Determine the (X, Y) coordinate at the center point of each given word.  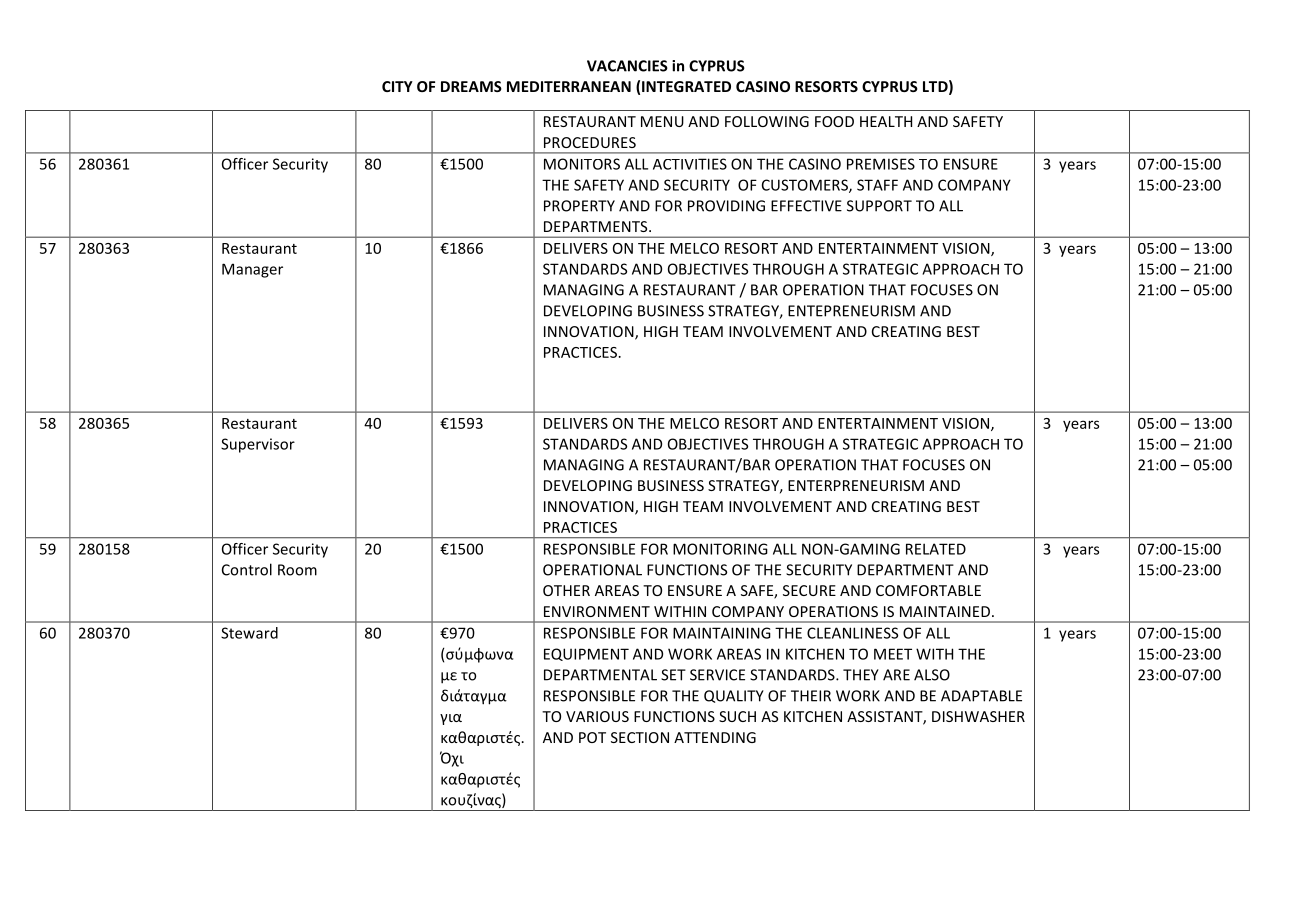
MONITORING (720, 549)
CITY (397, 86)
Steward (249, 633)
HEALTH (886, 121)
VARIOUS (597, 716)
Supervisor (258, 445)
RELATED (936, 549)
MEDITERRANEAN (569, 86)
